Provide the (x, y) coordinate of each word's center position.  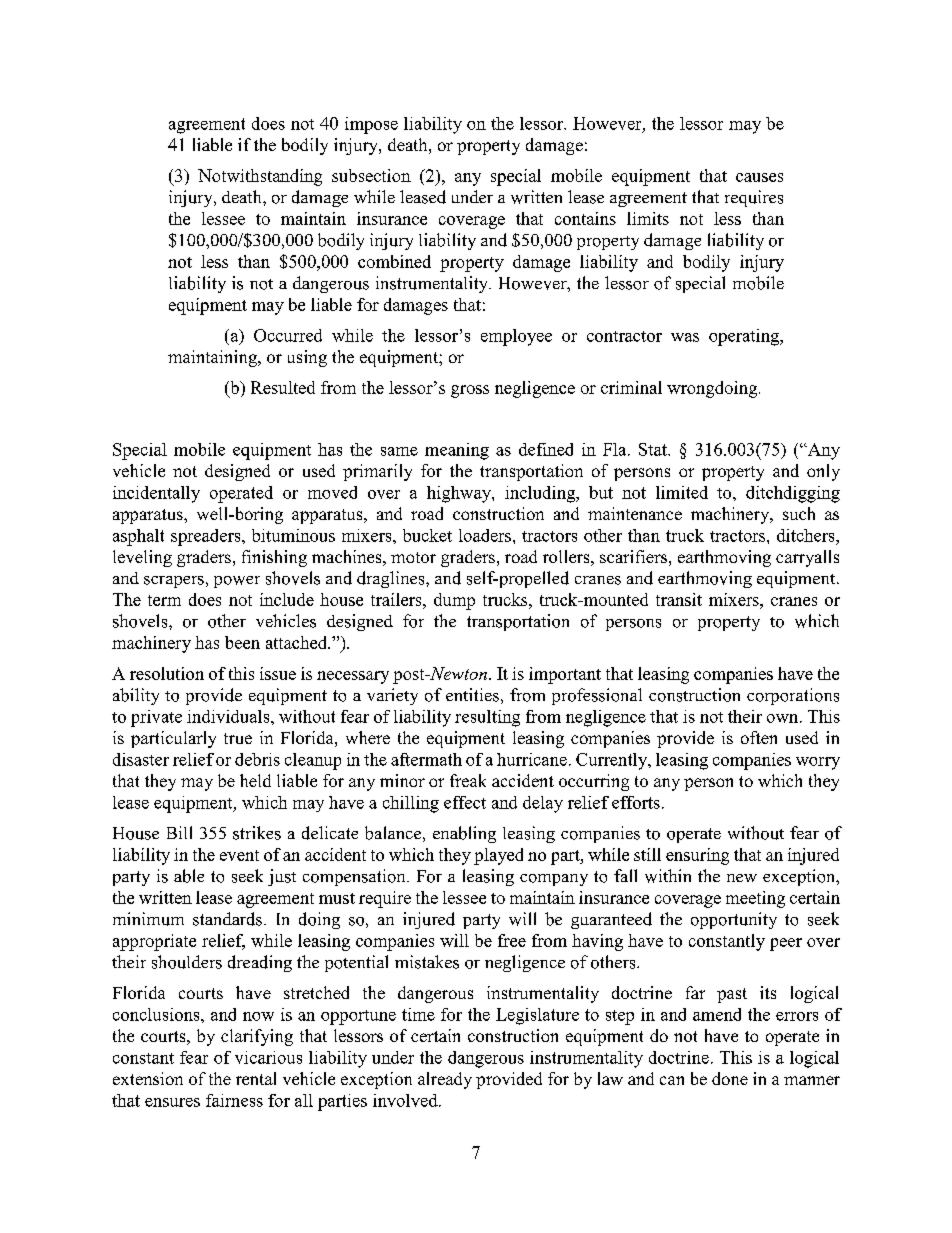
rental (256, 1078)
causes (759, 177)
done (730, 1078)
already (445, 1080)
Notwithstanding (260, 177)
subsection (371, 175)
